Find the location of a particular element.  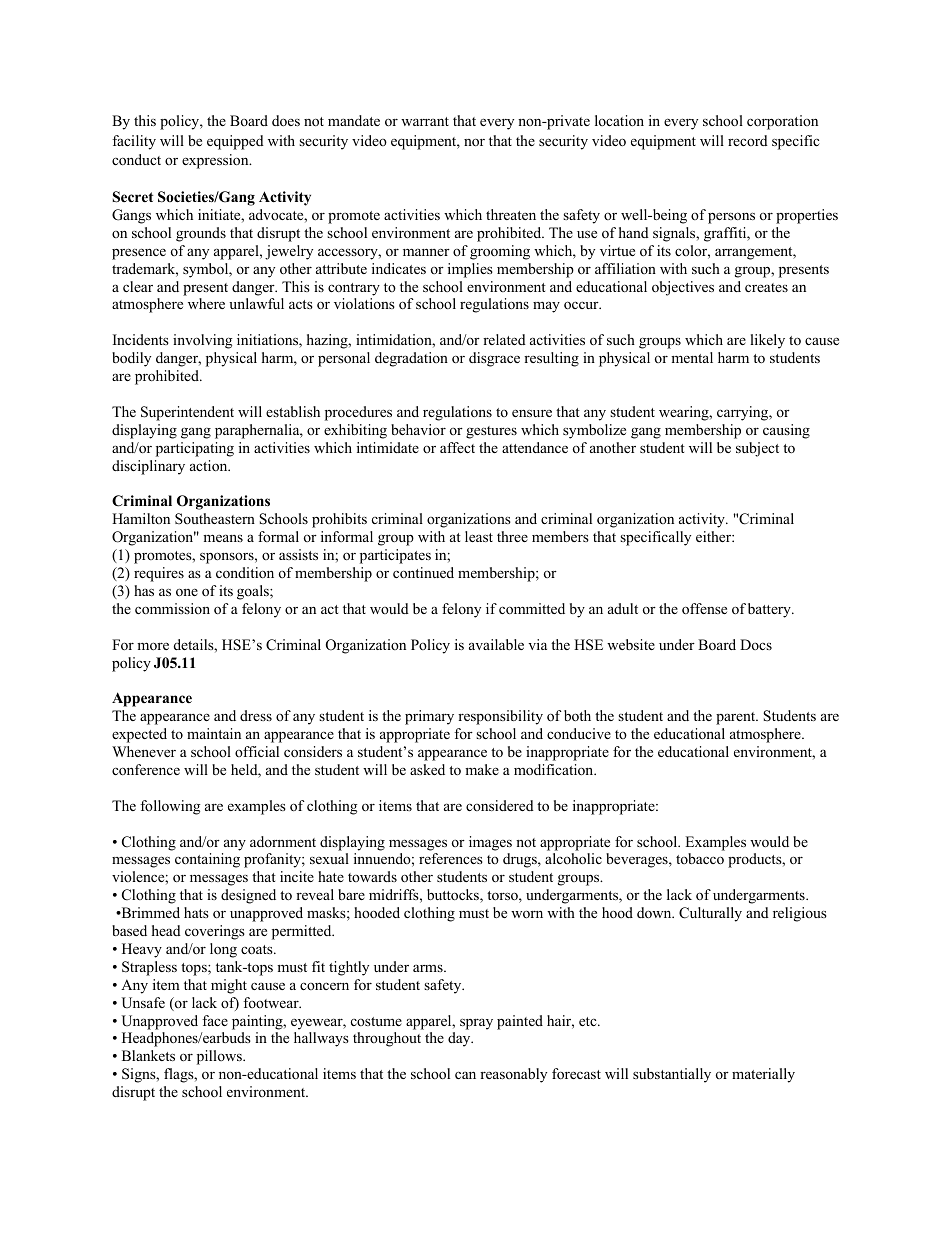

expression is located at coordinates (216, 161).
